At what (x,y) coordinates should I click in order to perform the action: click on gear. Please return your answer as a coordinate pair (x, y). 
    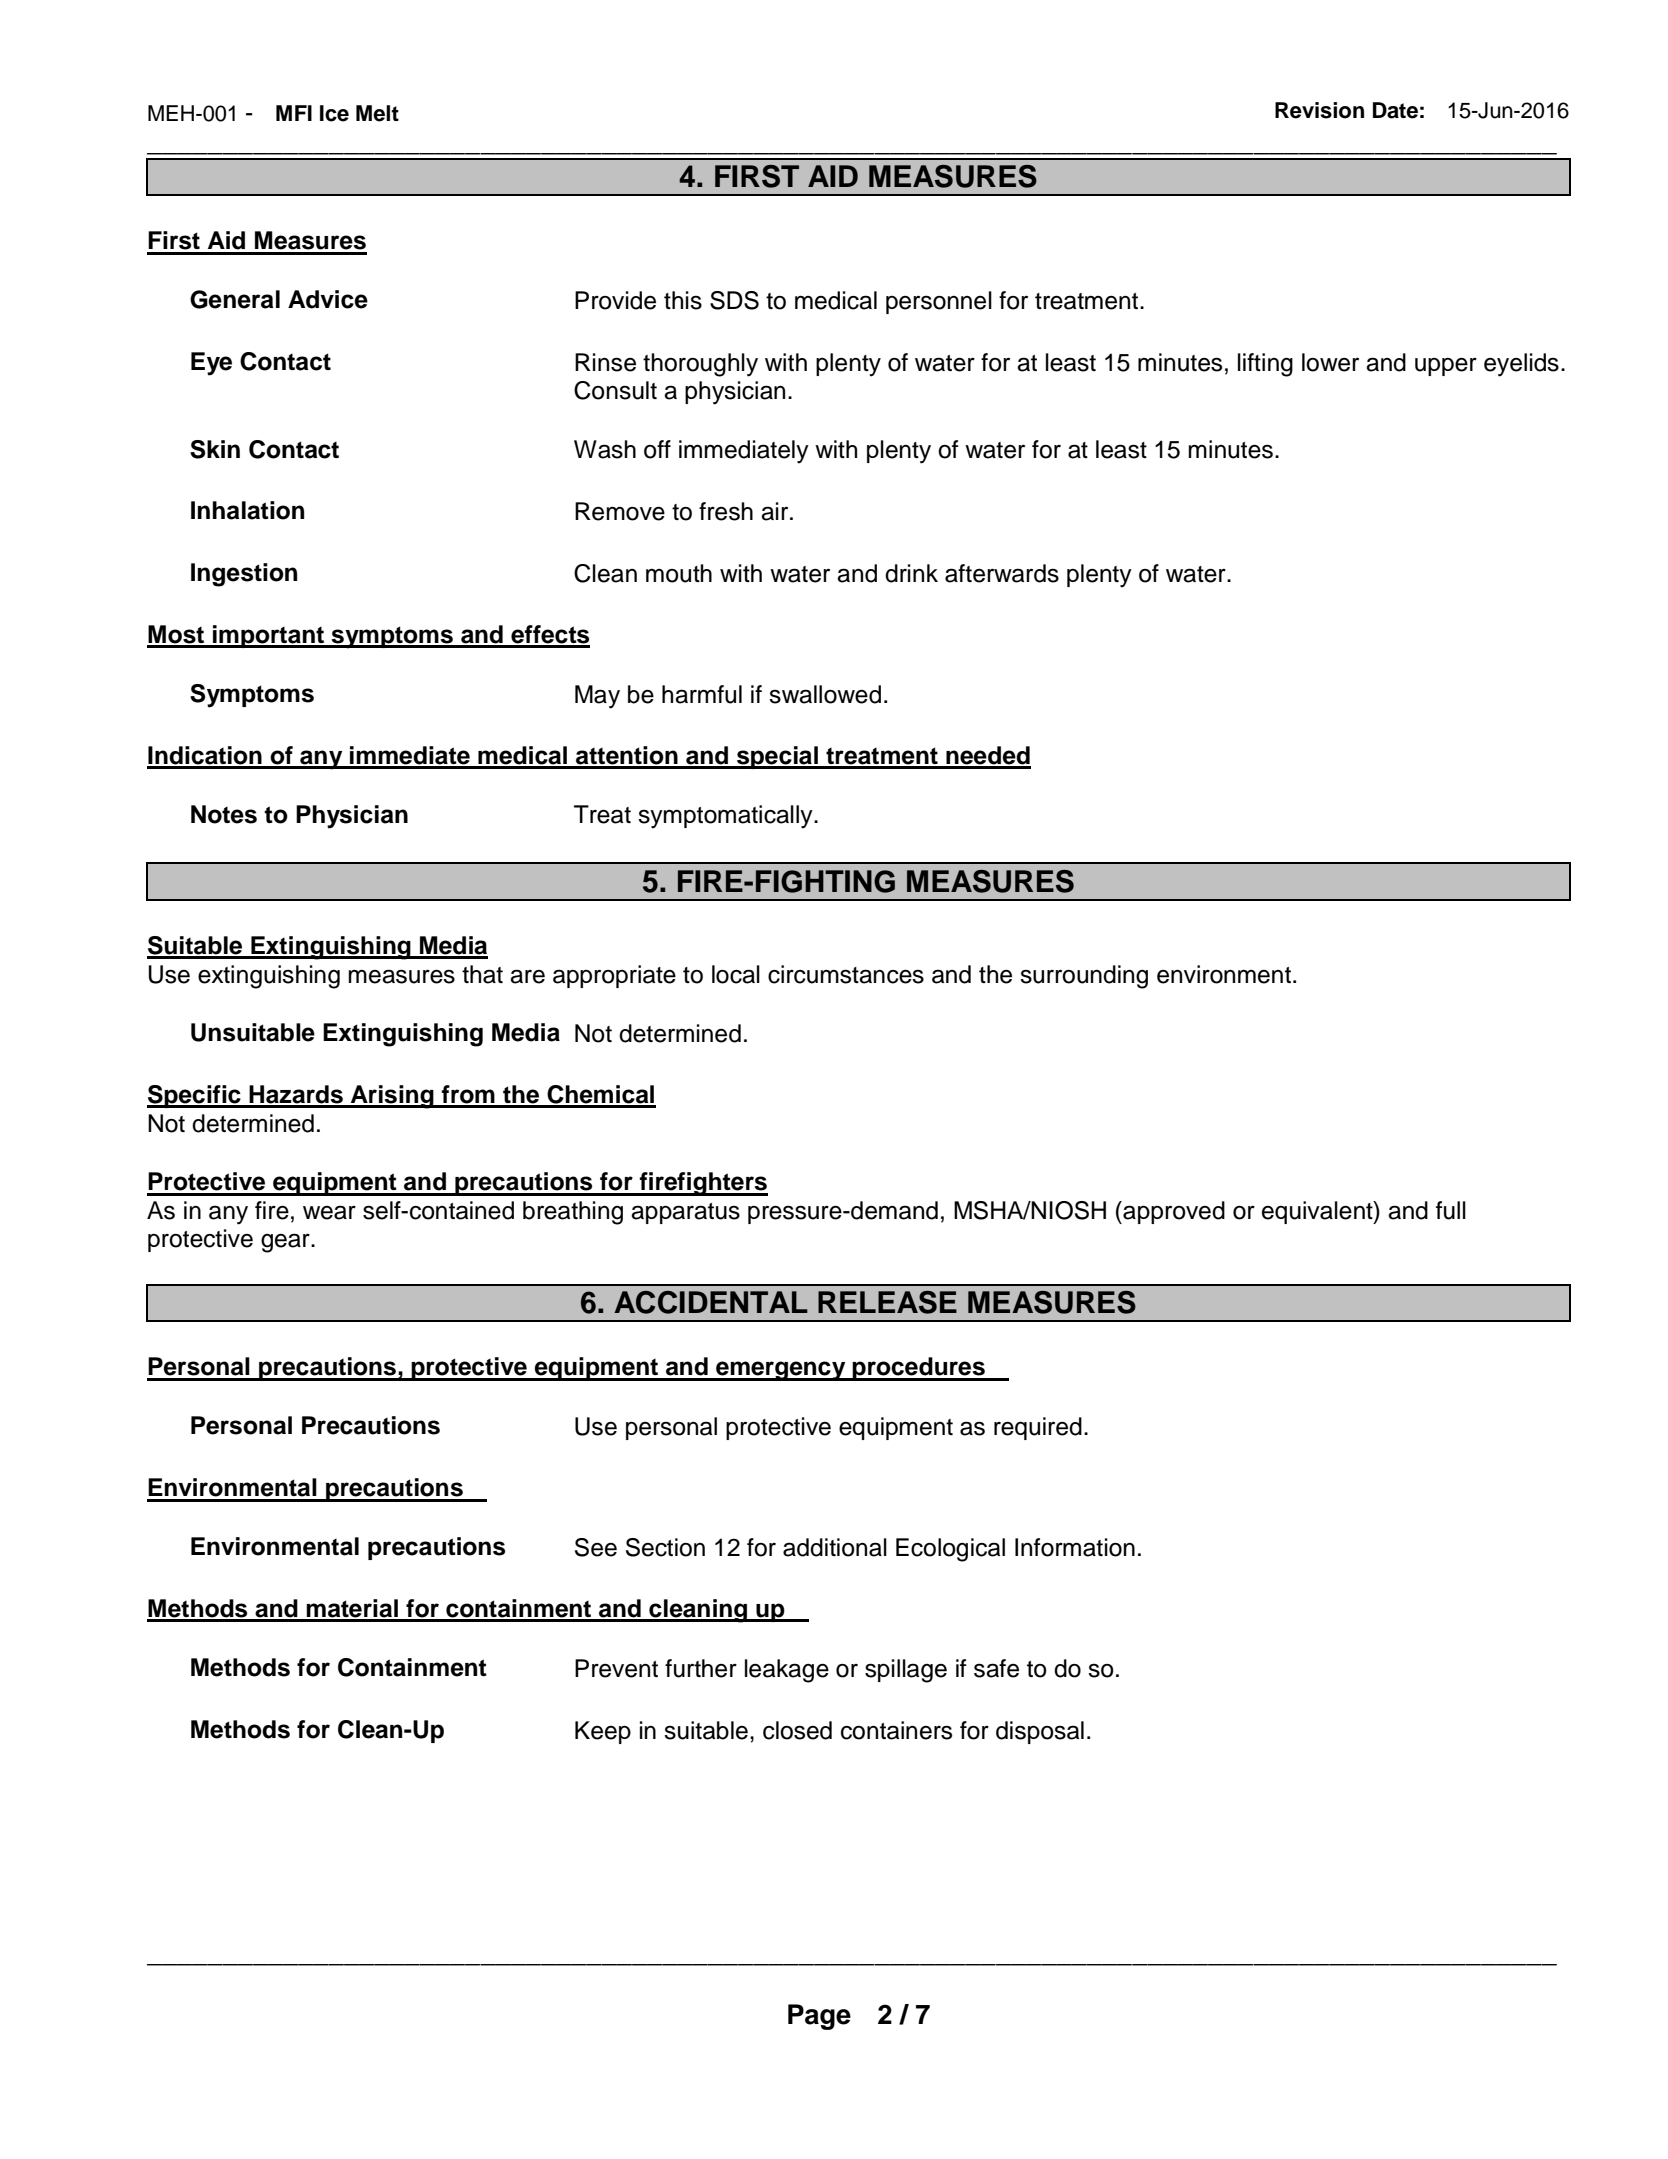
    Looking at the image, I should click on (286, 1243).
